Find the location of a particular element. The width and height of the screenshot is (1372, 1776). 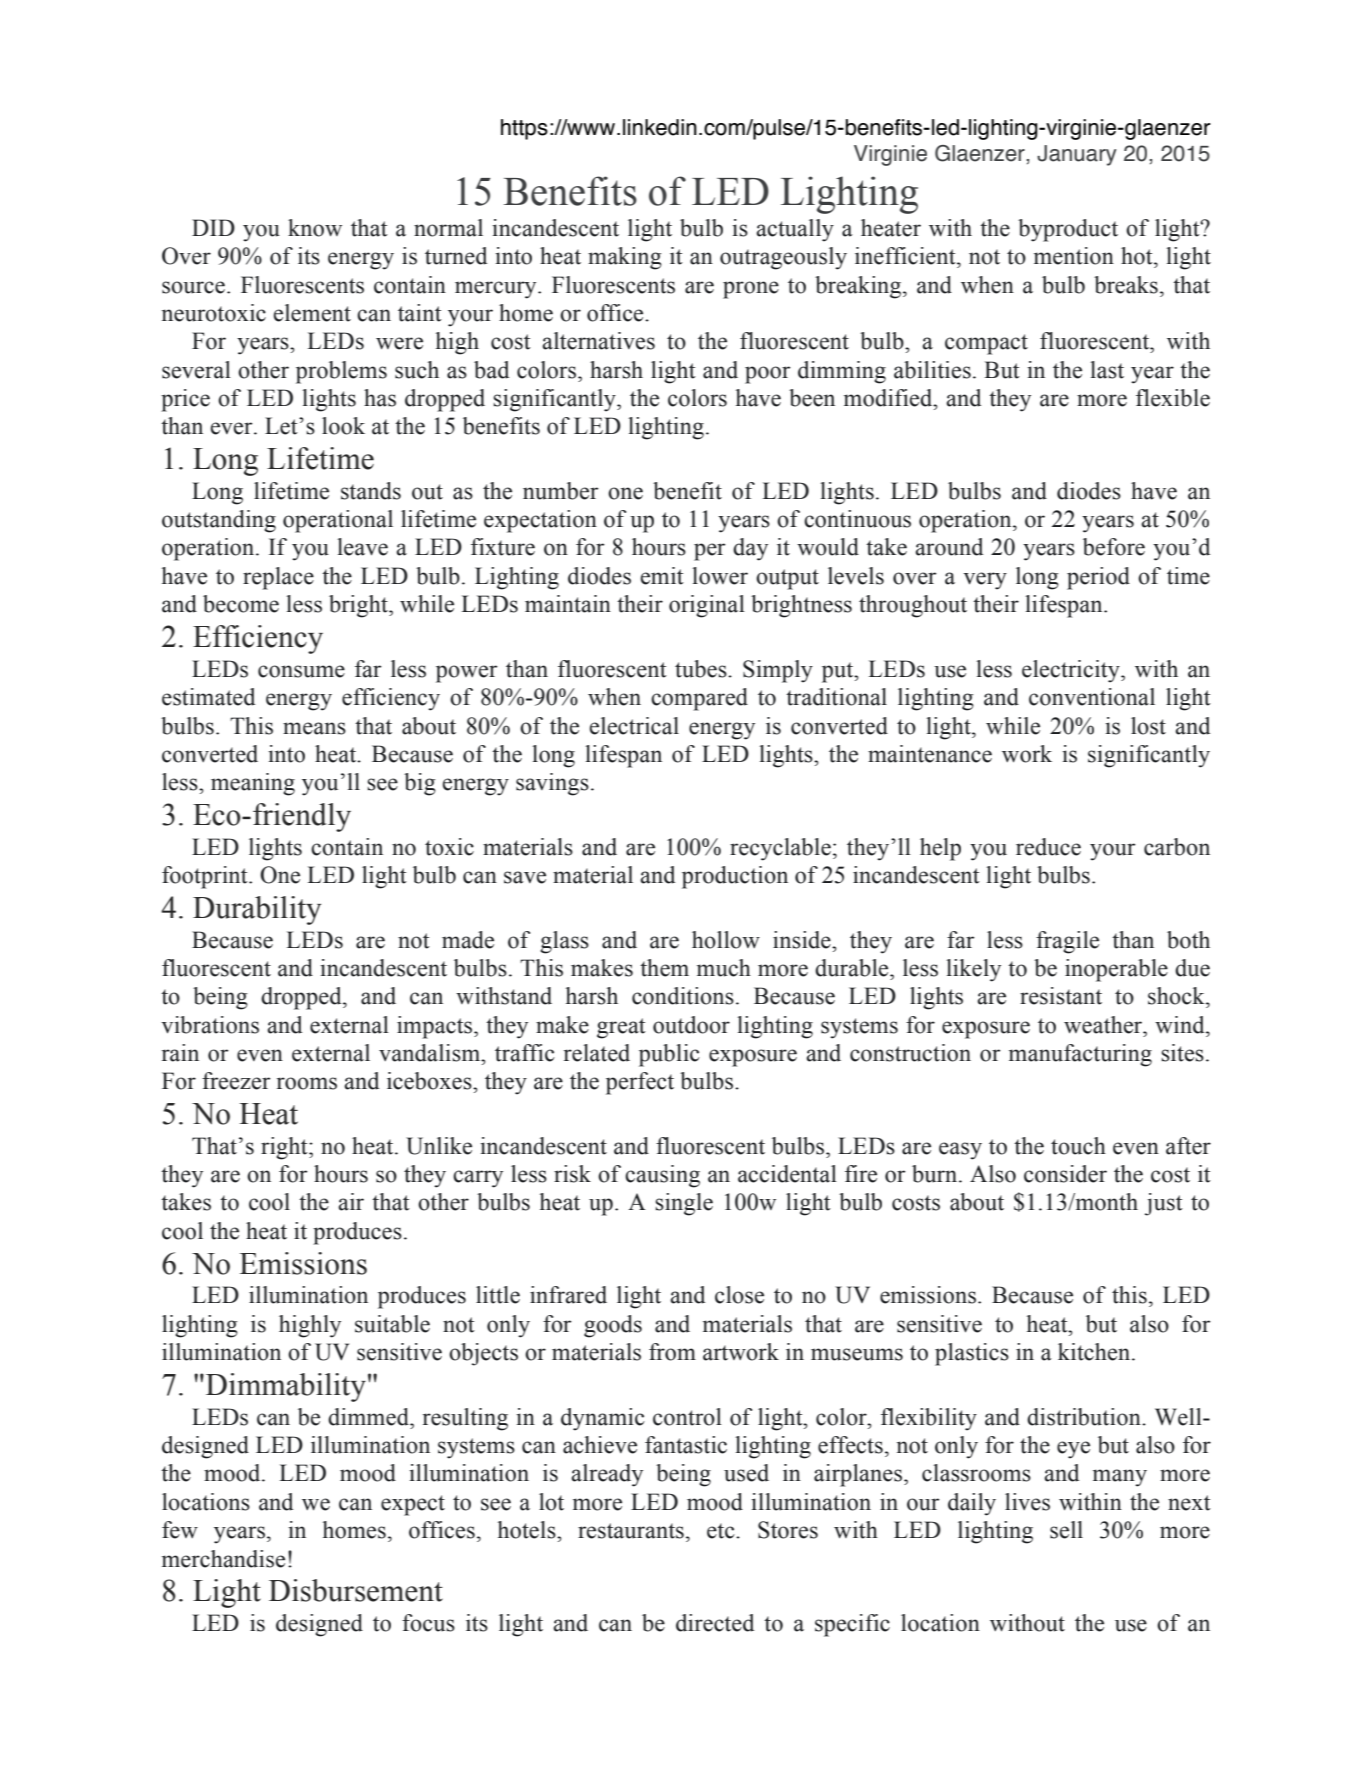

directed is located at coordinates (715, 1623).
